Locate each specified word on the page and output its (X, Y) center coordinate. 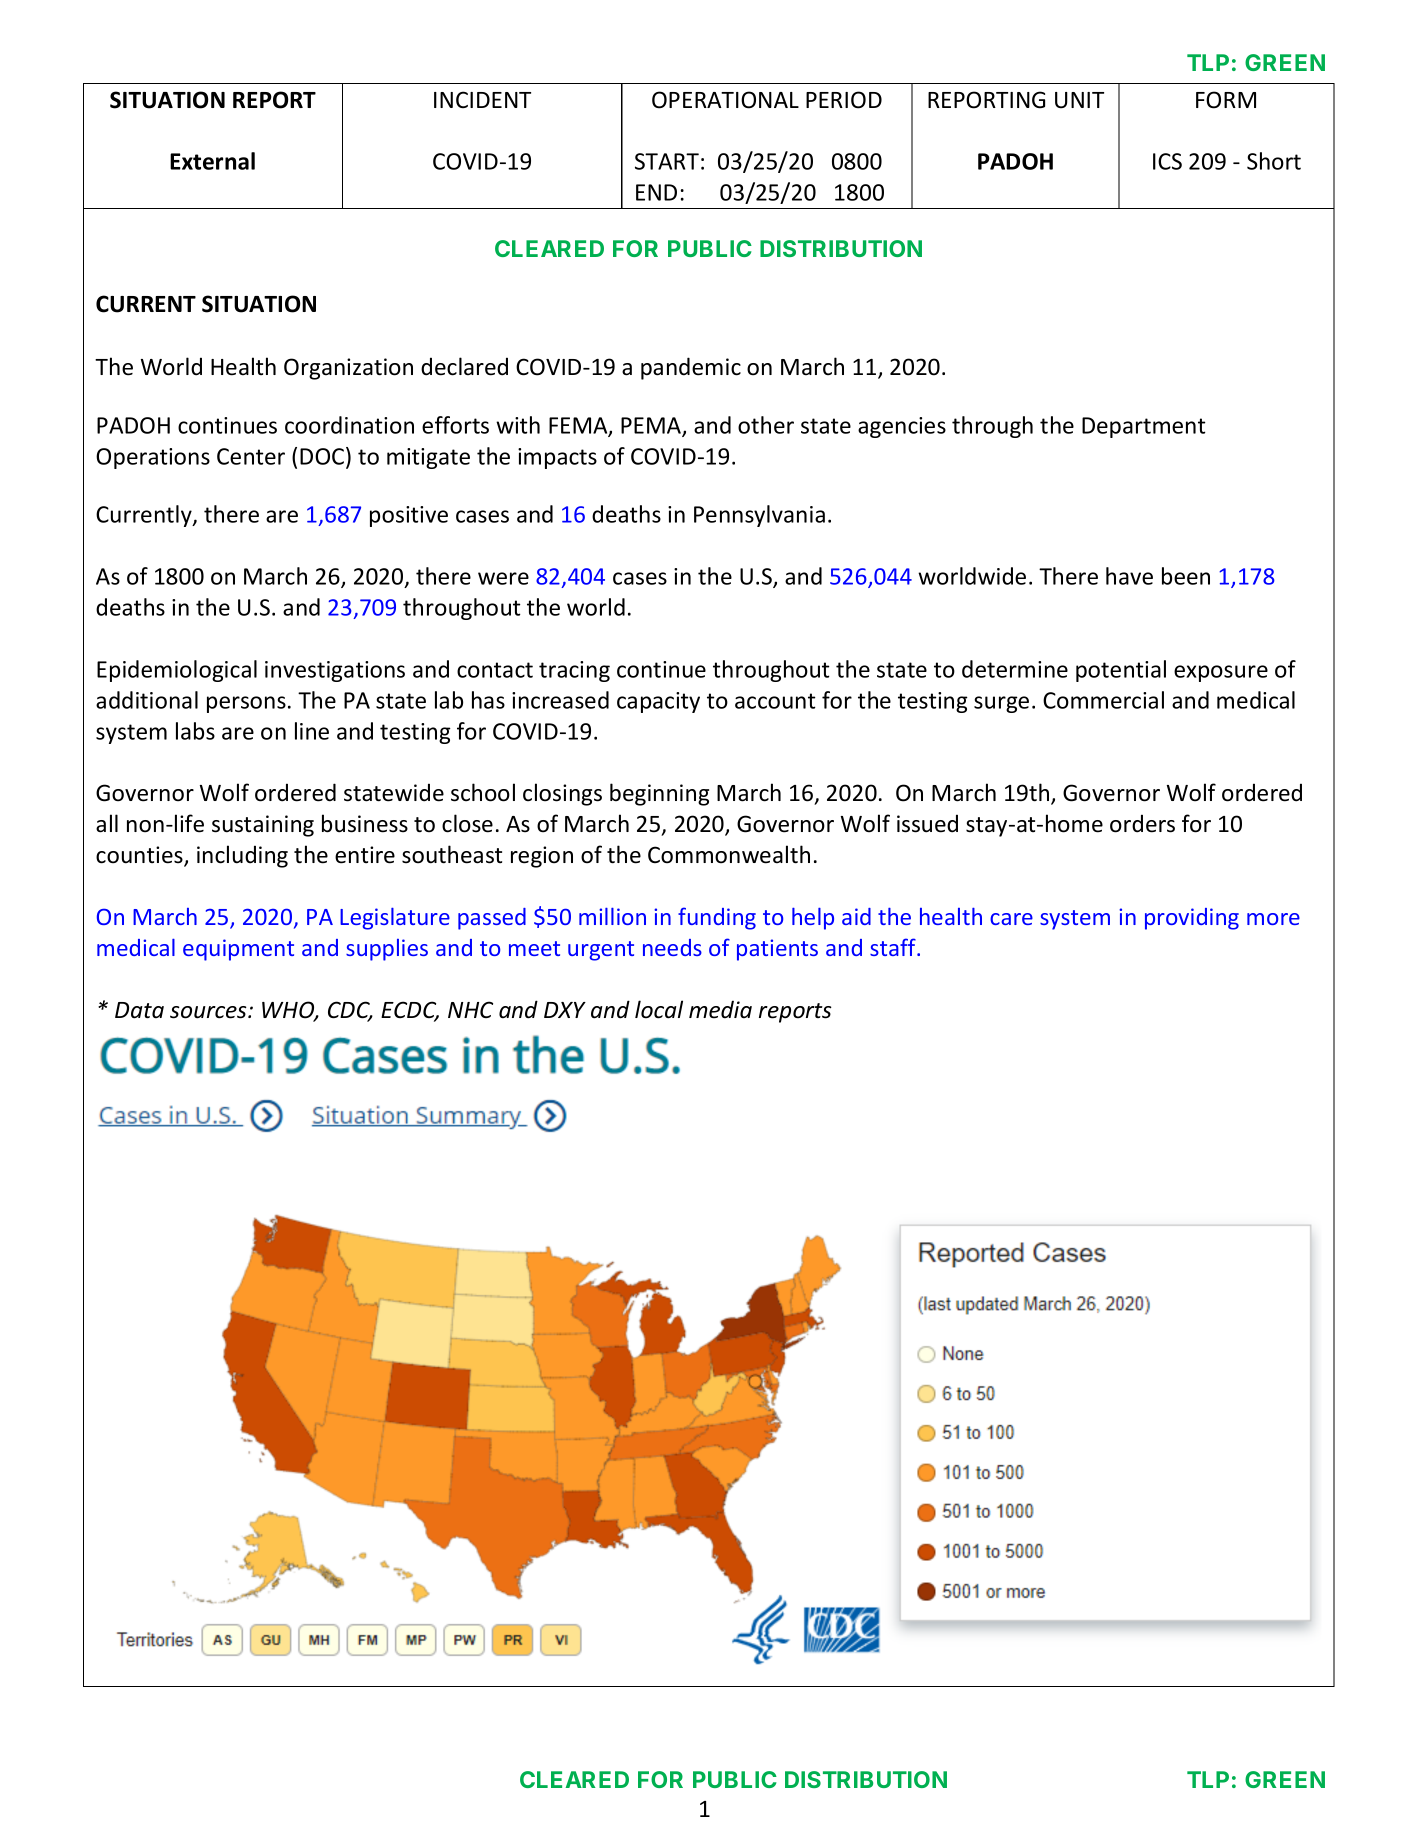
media (720, 1009)
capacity (658, 702)
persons (246, 704)
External (212, 161)
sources (209, 1012)
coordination (349, 425)
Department (1143, 427)
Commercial (1103, 700)
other (766, 425)
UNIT (1079, 100)
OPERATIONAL (725, 100)
